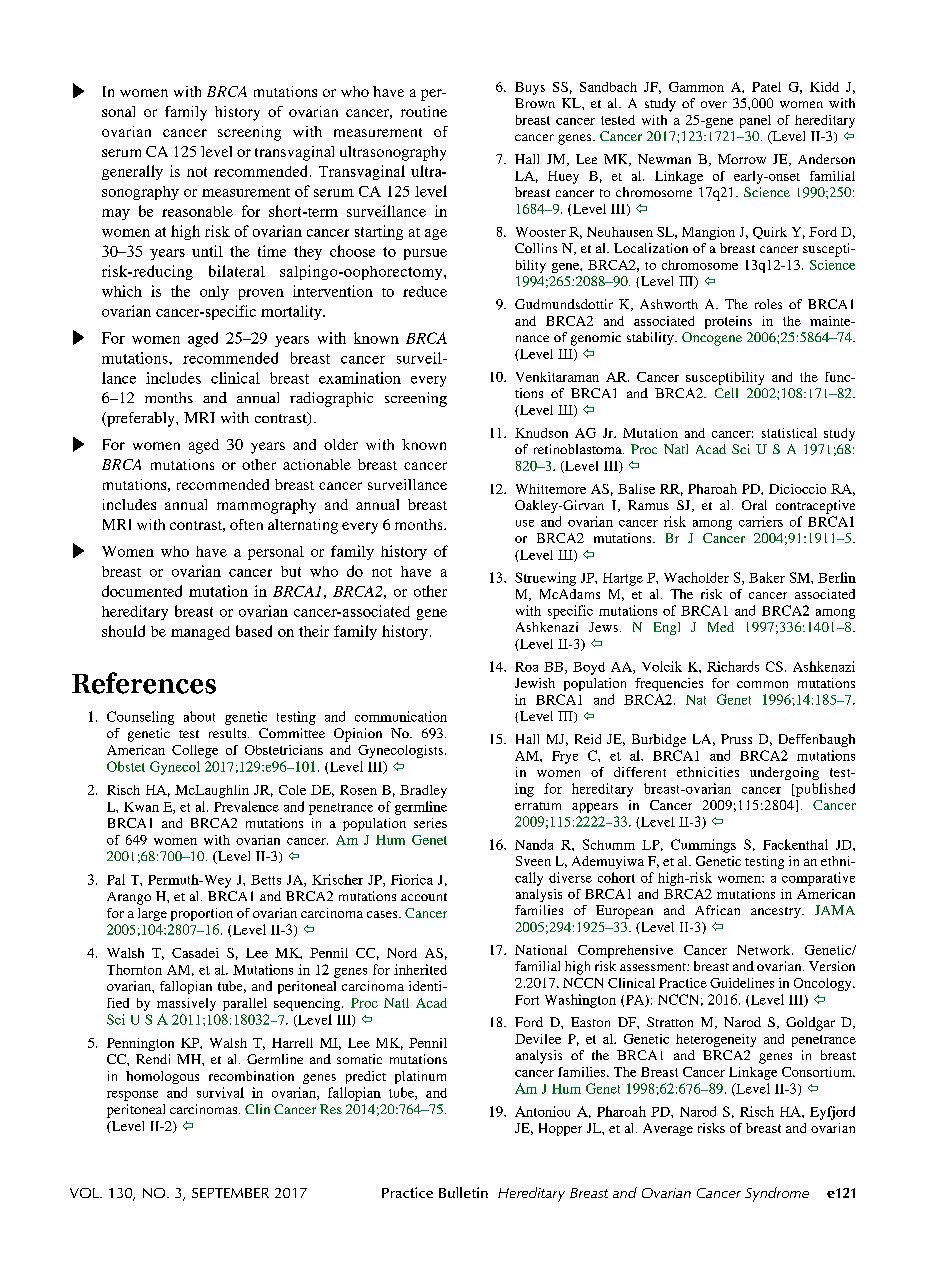  I want to click on routine, so click(424, 111).
